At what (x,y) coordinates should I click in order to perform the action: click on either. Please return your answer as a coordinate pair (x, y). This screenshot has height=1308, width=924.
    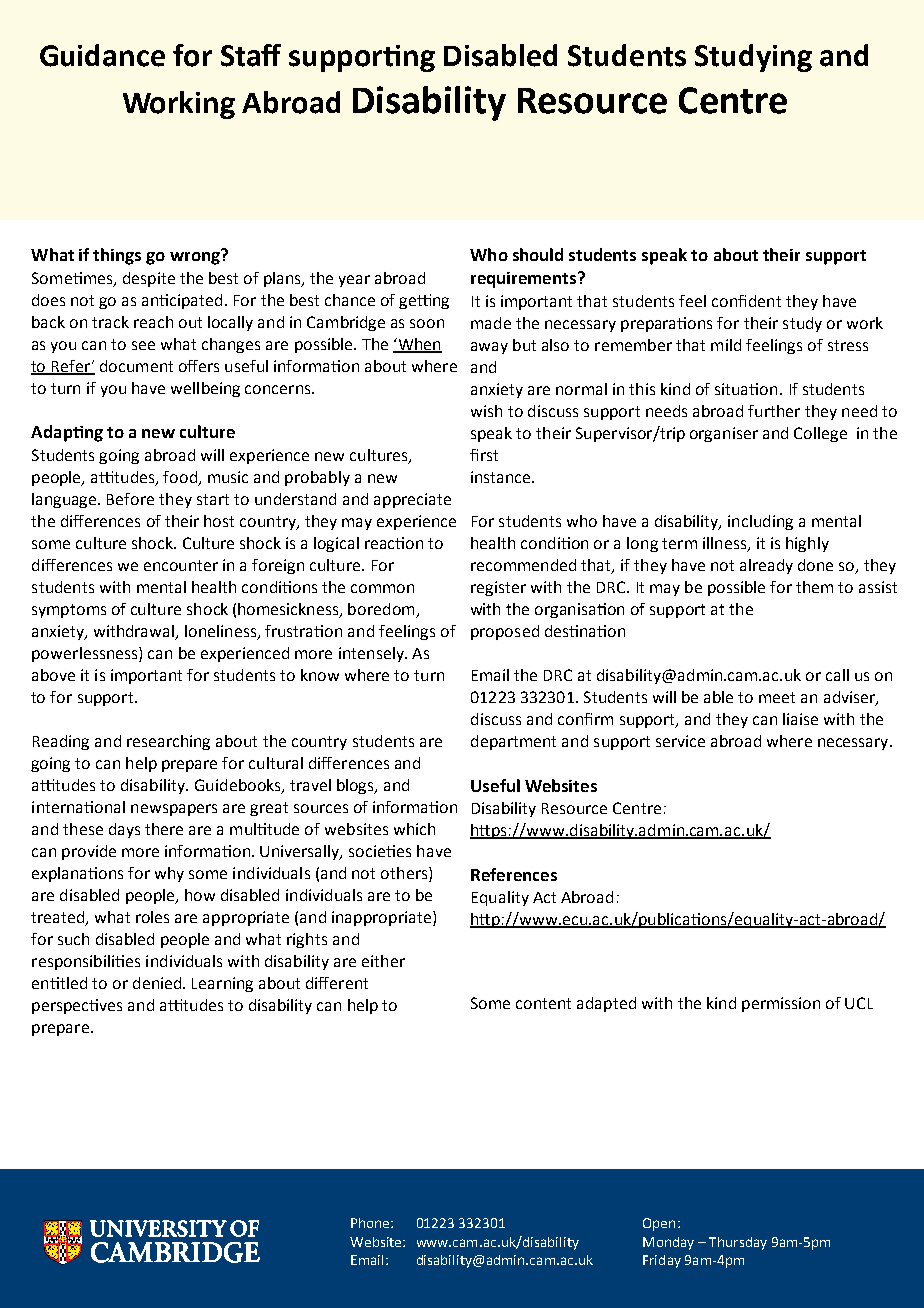
    Looking at the image, I should click on (383, 961).
